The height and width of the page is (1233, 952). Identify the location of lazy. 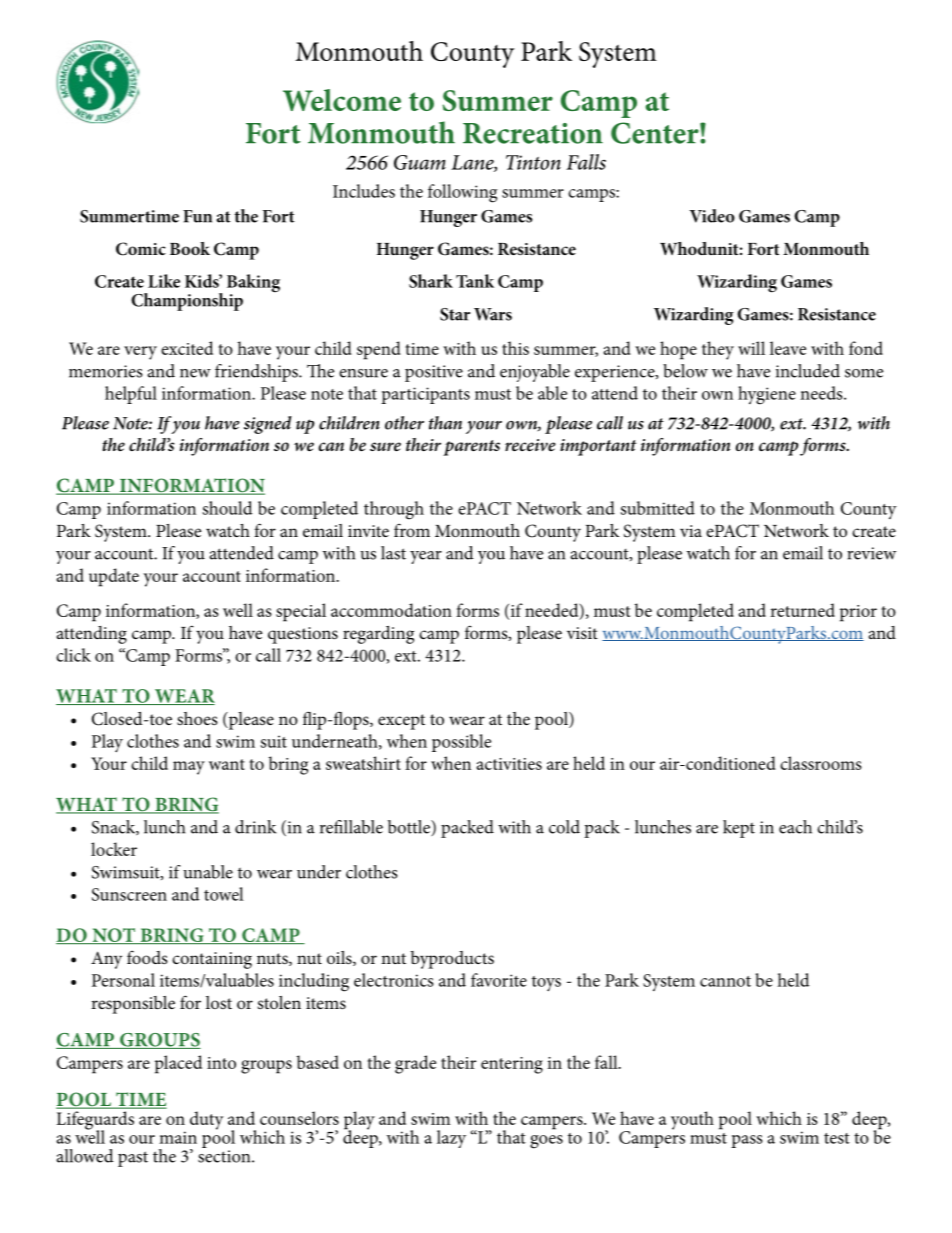
(451, 1139).
